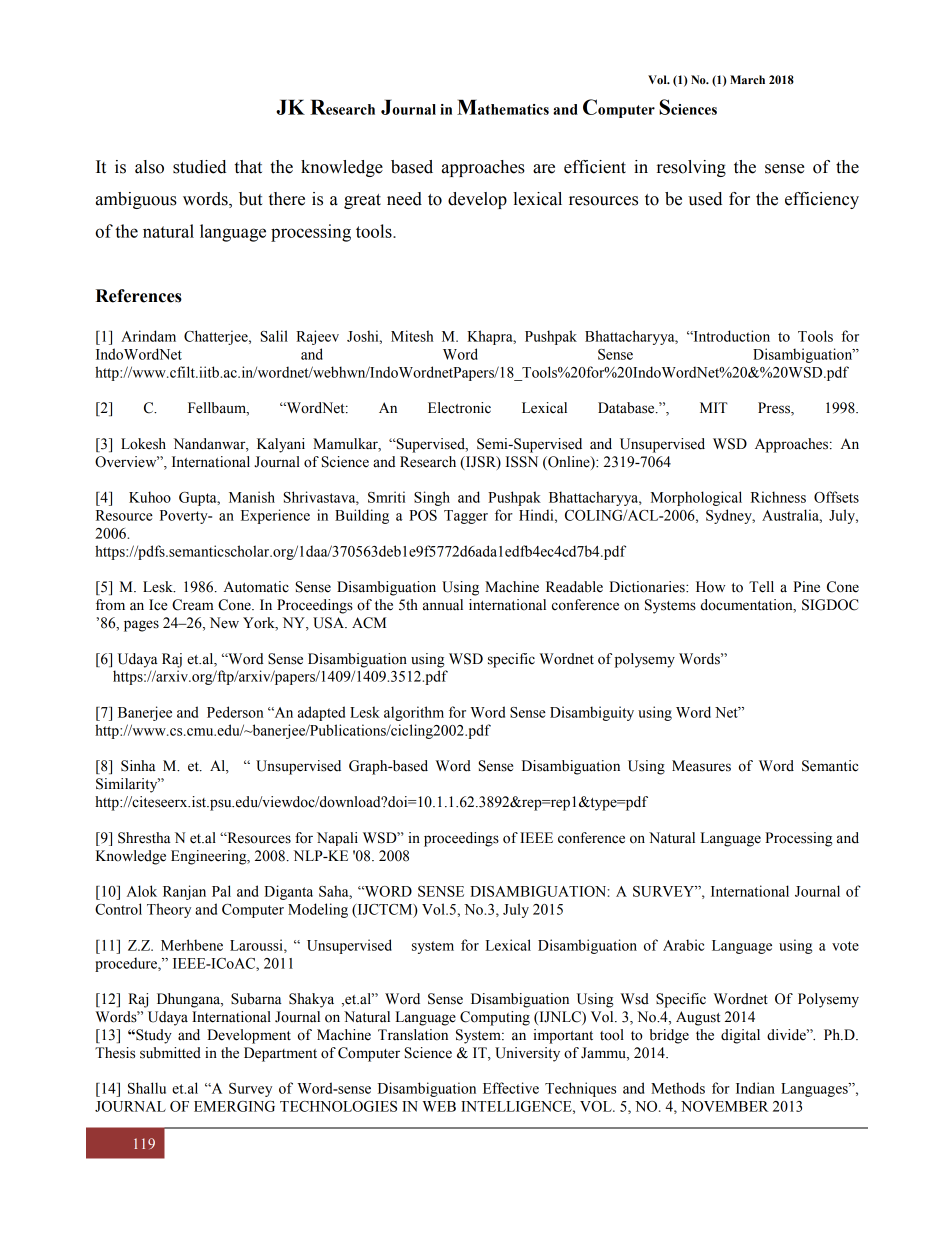 This document has width=952, height=1233. What do you see at coordinates (192, 605) in the document?
I see `Cream` at bounding box center [192, 605].
